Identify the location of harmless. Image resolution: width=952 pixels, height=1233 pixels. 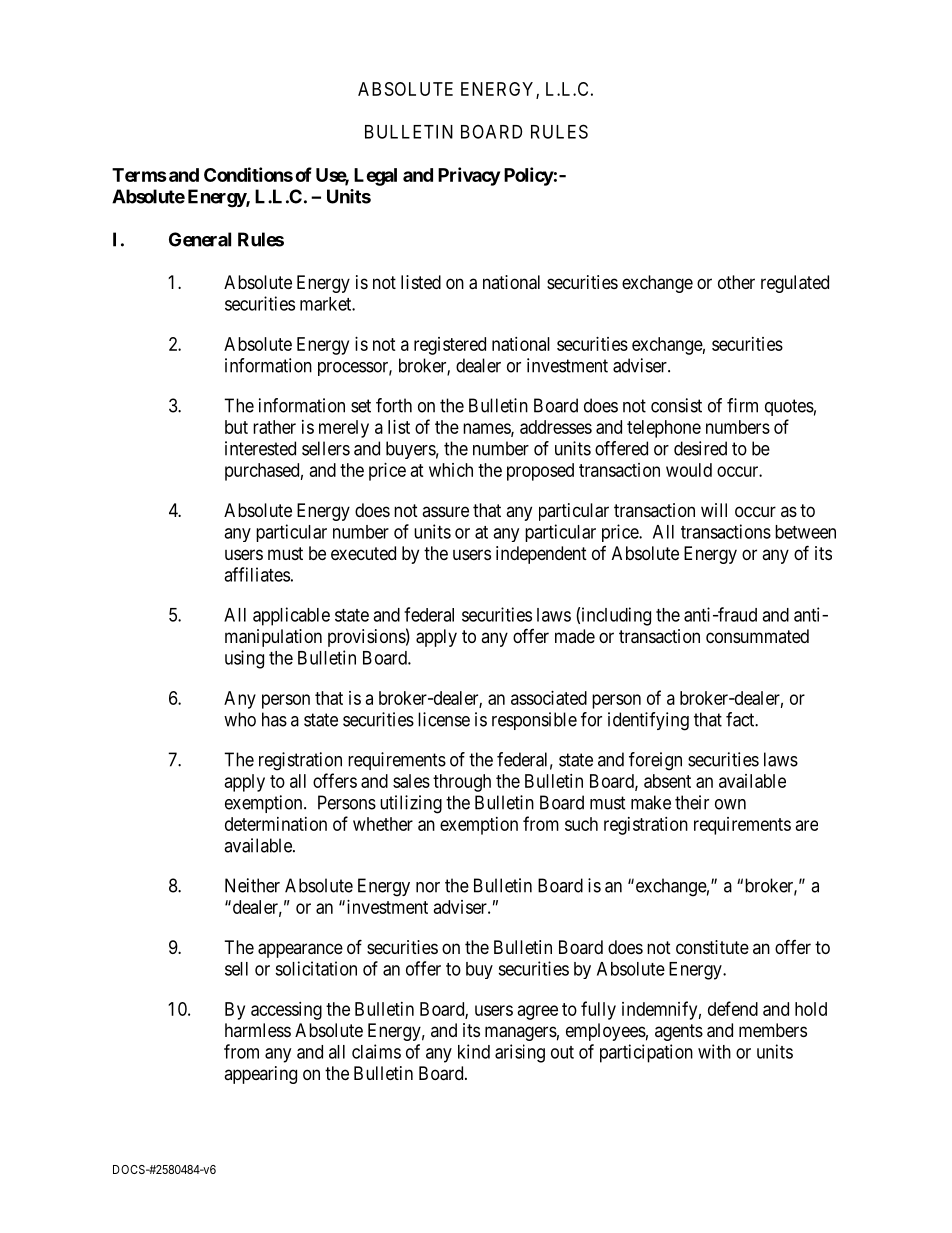
(258, 1030).
